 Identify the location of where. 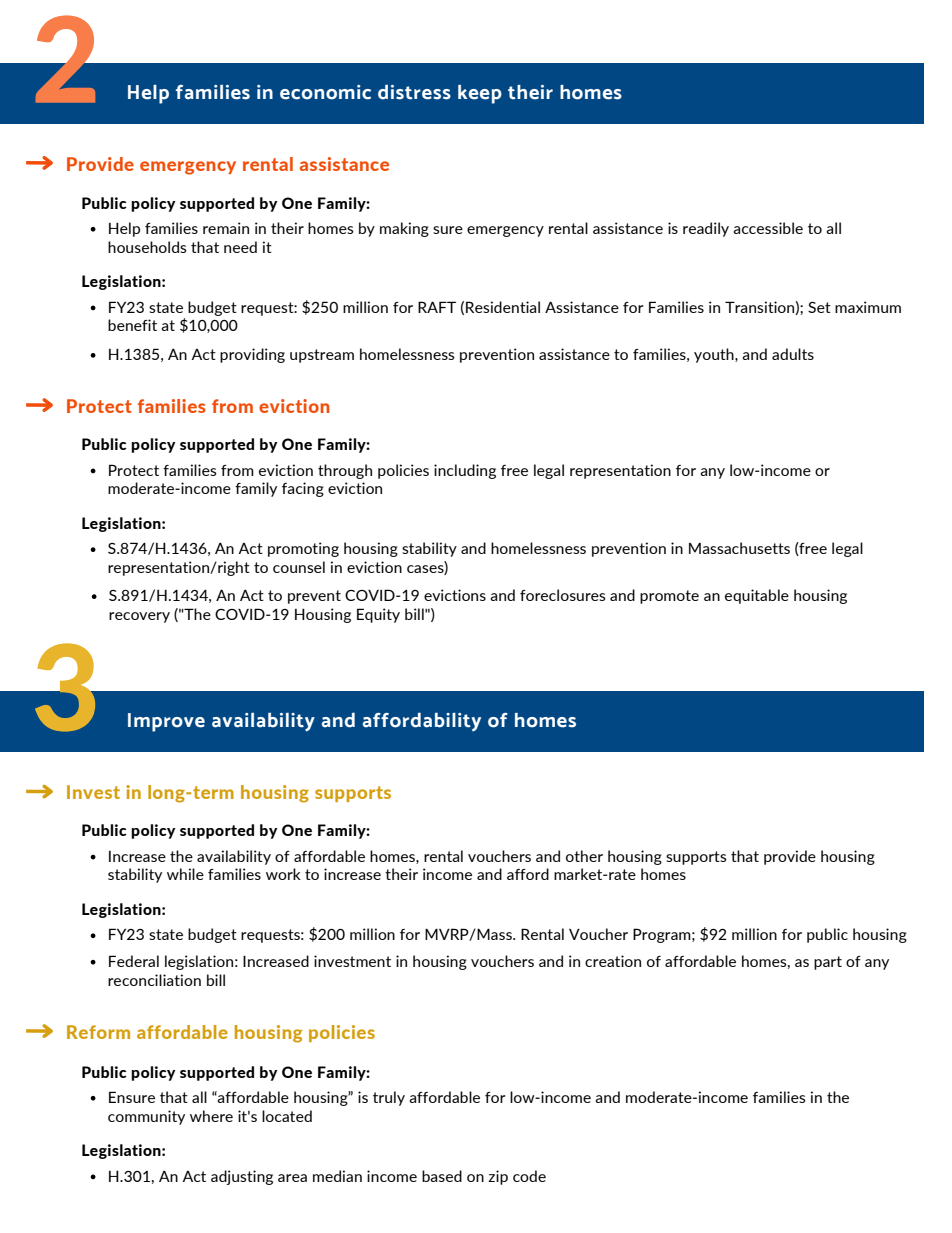
(211, 1116).
